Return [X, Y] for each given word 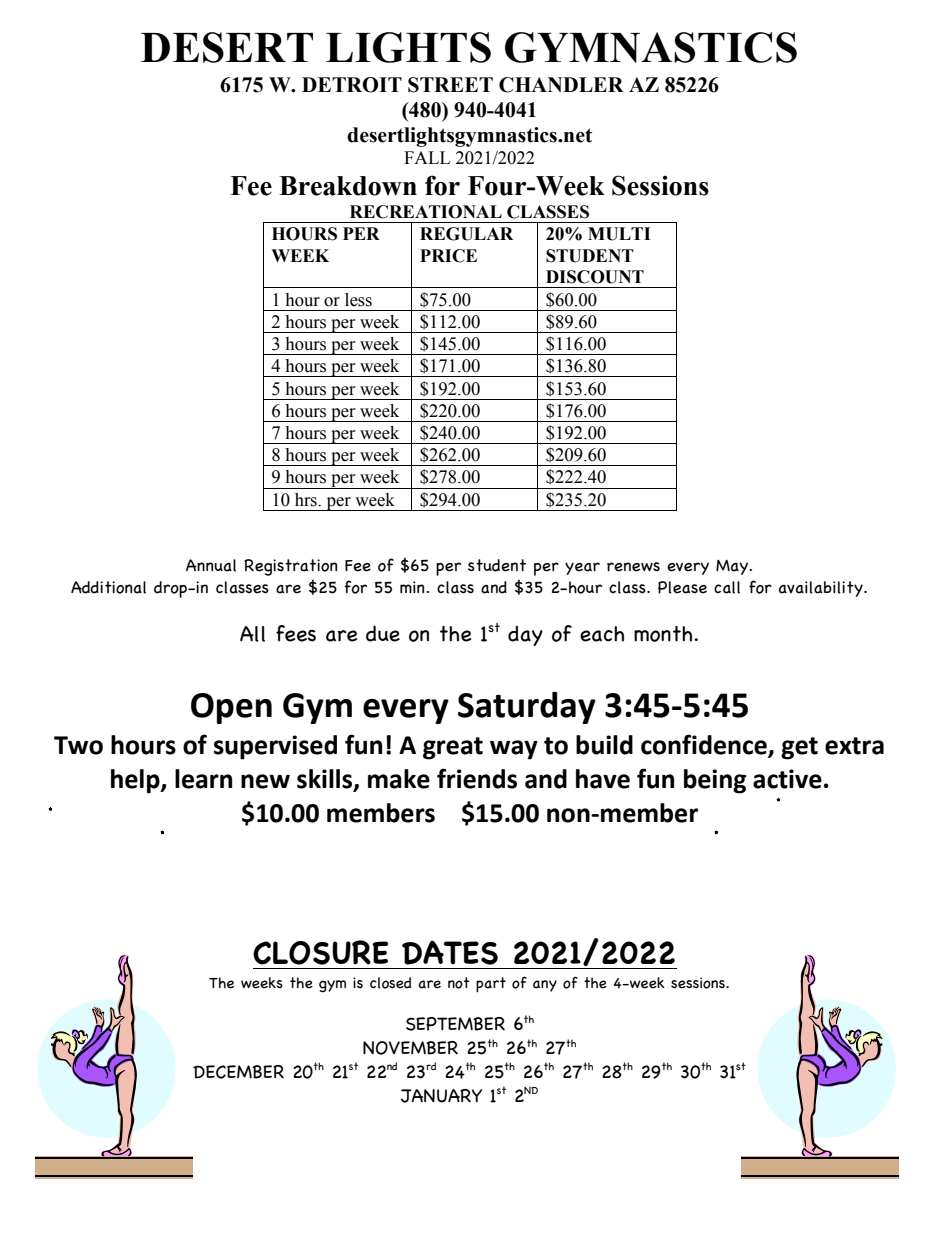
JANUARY [441, 1096]
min [413, 587]
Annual [211, 565]
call [727, 587]
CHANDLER [561, 85]
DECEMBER [238, 1072]
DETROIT [352, 85]
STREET [450, 85]
